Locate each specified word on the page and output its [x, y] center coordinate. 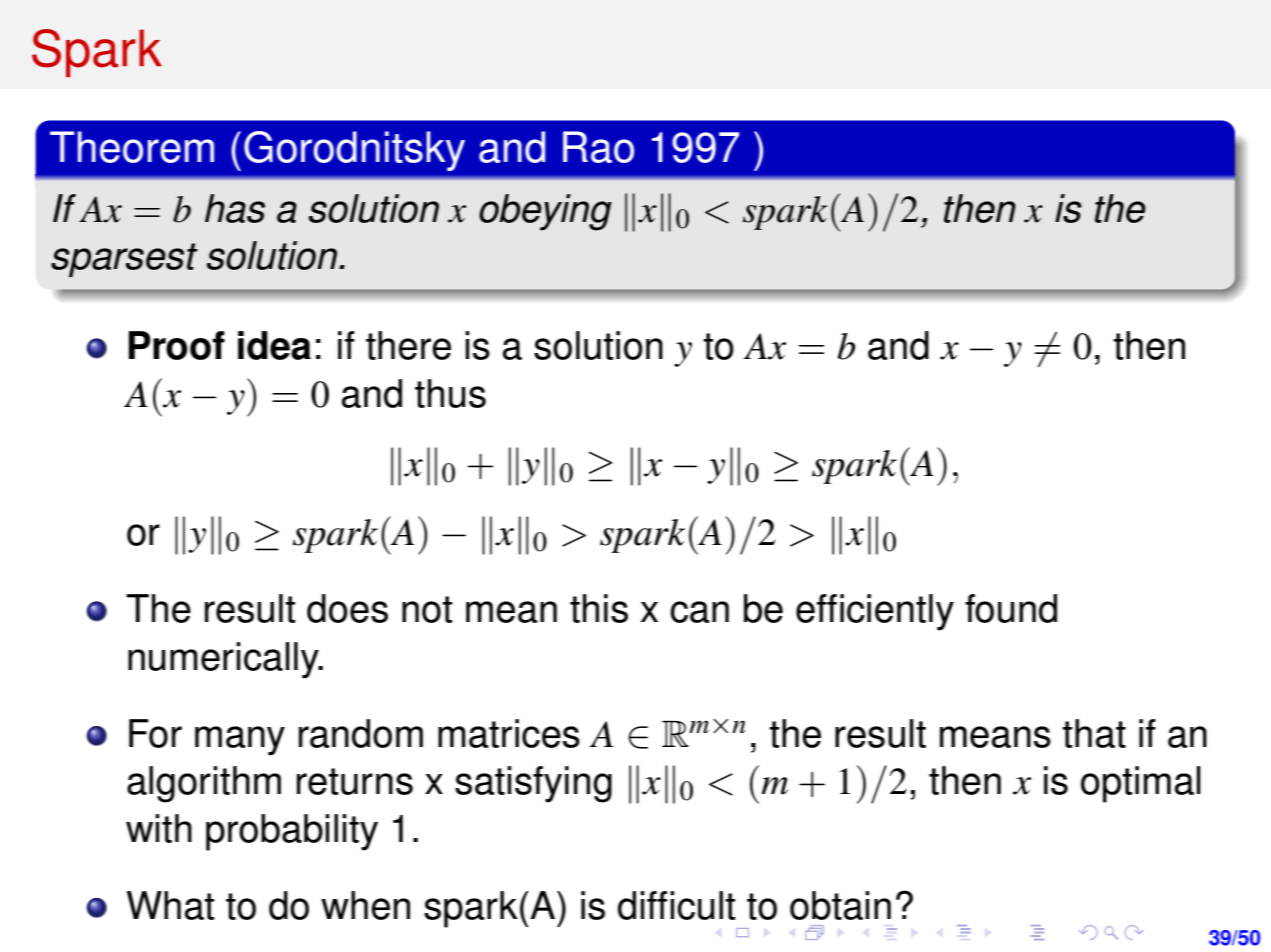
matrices [509, 733]
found [1011, 608]
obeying [545, 212]
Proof [176, 345]
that [1094, 733]
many [240, 741]
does [347, 608]
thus [450, 393]
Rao [598, 147]
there [408, 345]
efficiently [875, 612]
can [699, 612]
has [235, 208]
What [170, 905]
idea [274, 345]
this [599, 608]
